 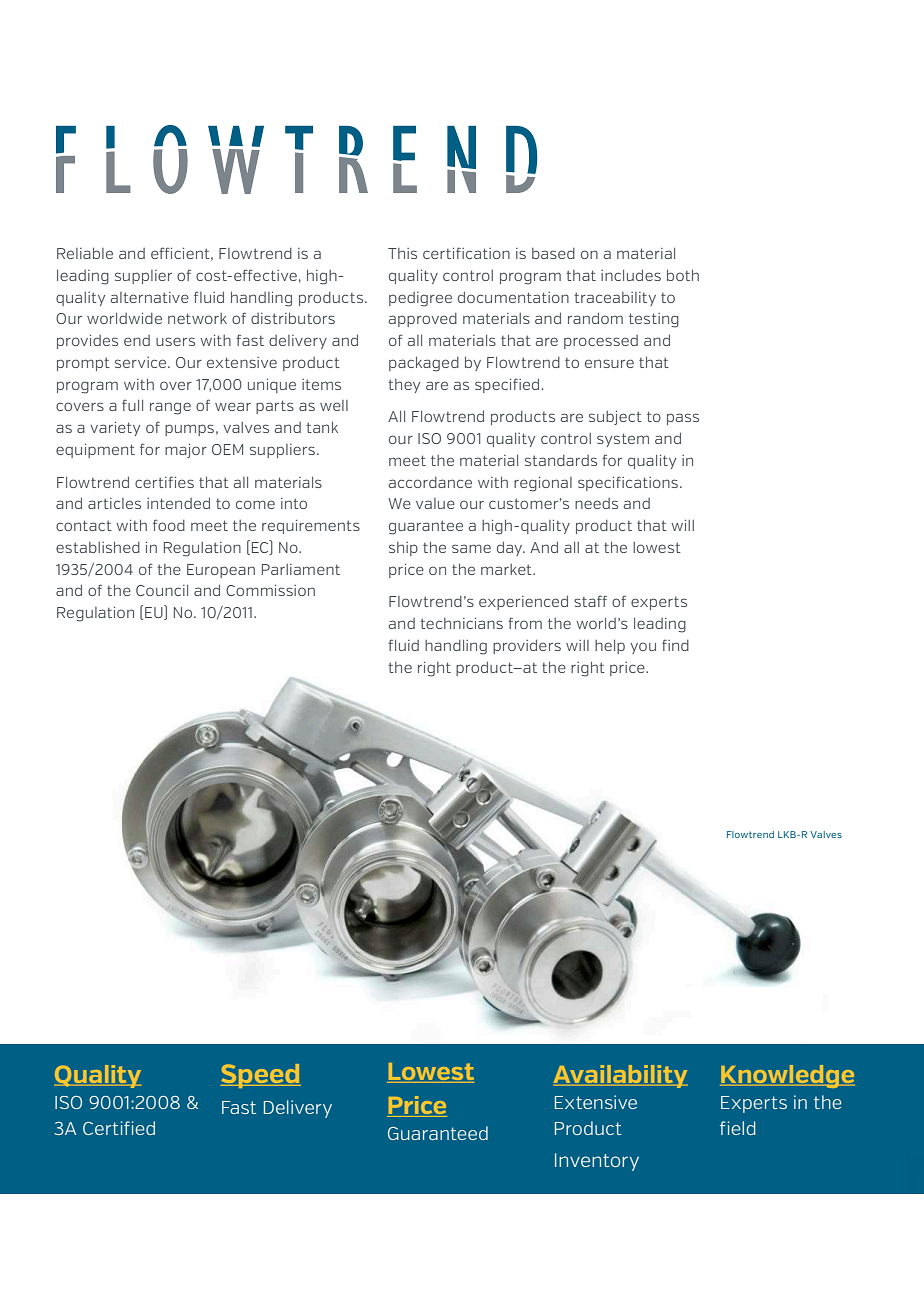 What do you see at coordinates (260, 1076) in the screenshot?
I see `Speed` at bounding box center [260, 1076].
